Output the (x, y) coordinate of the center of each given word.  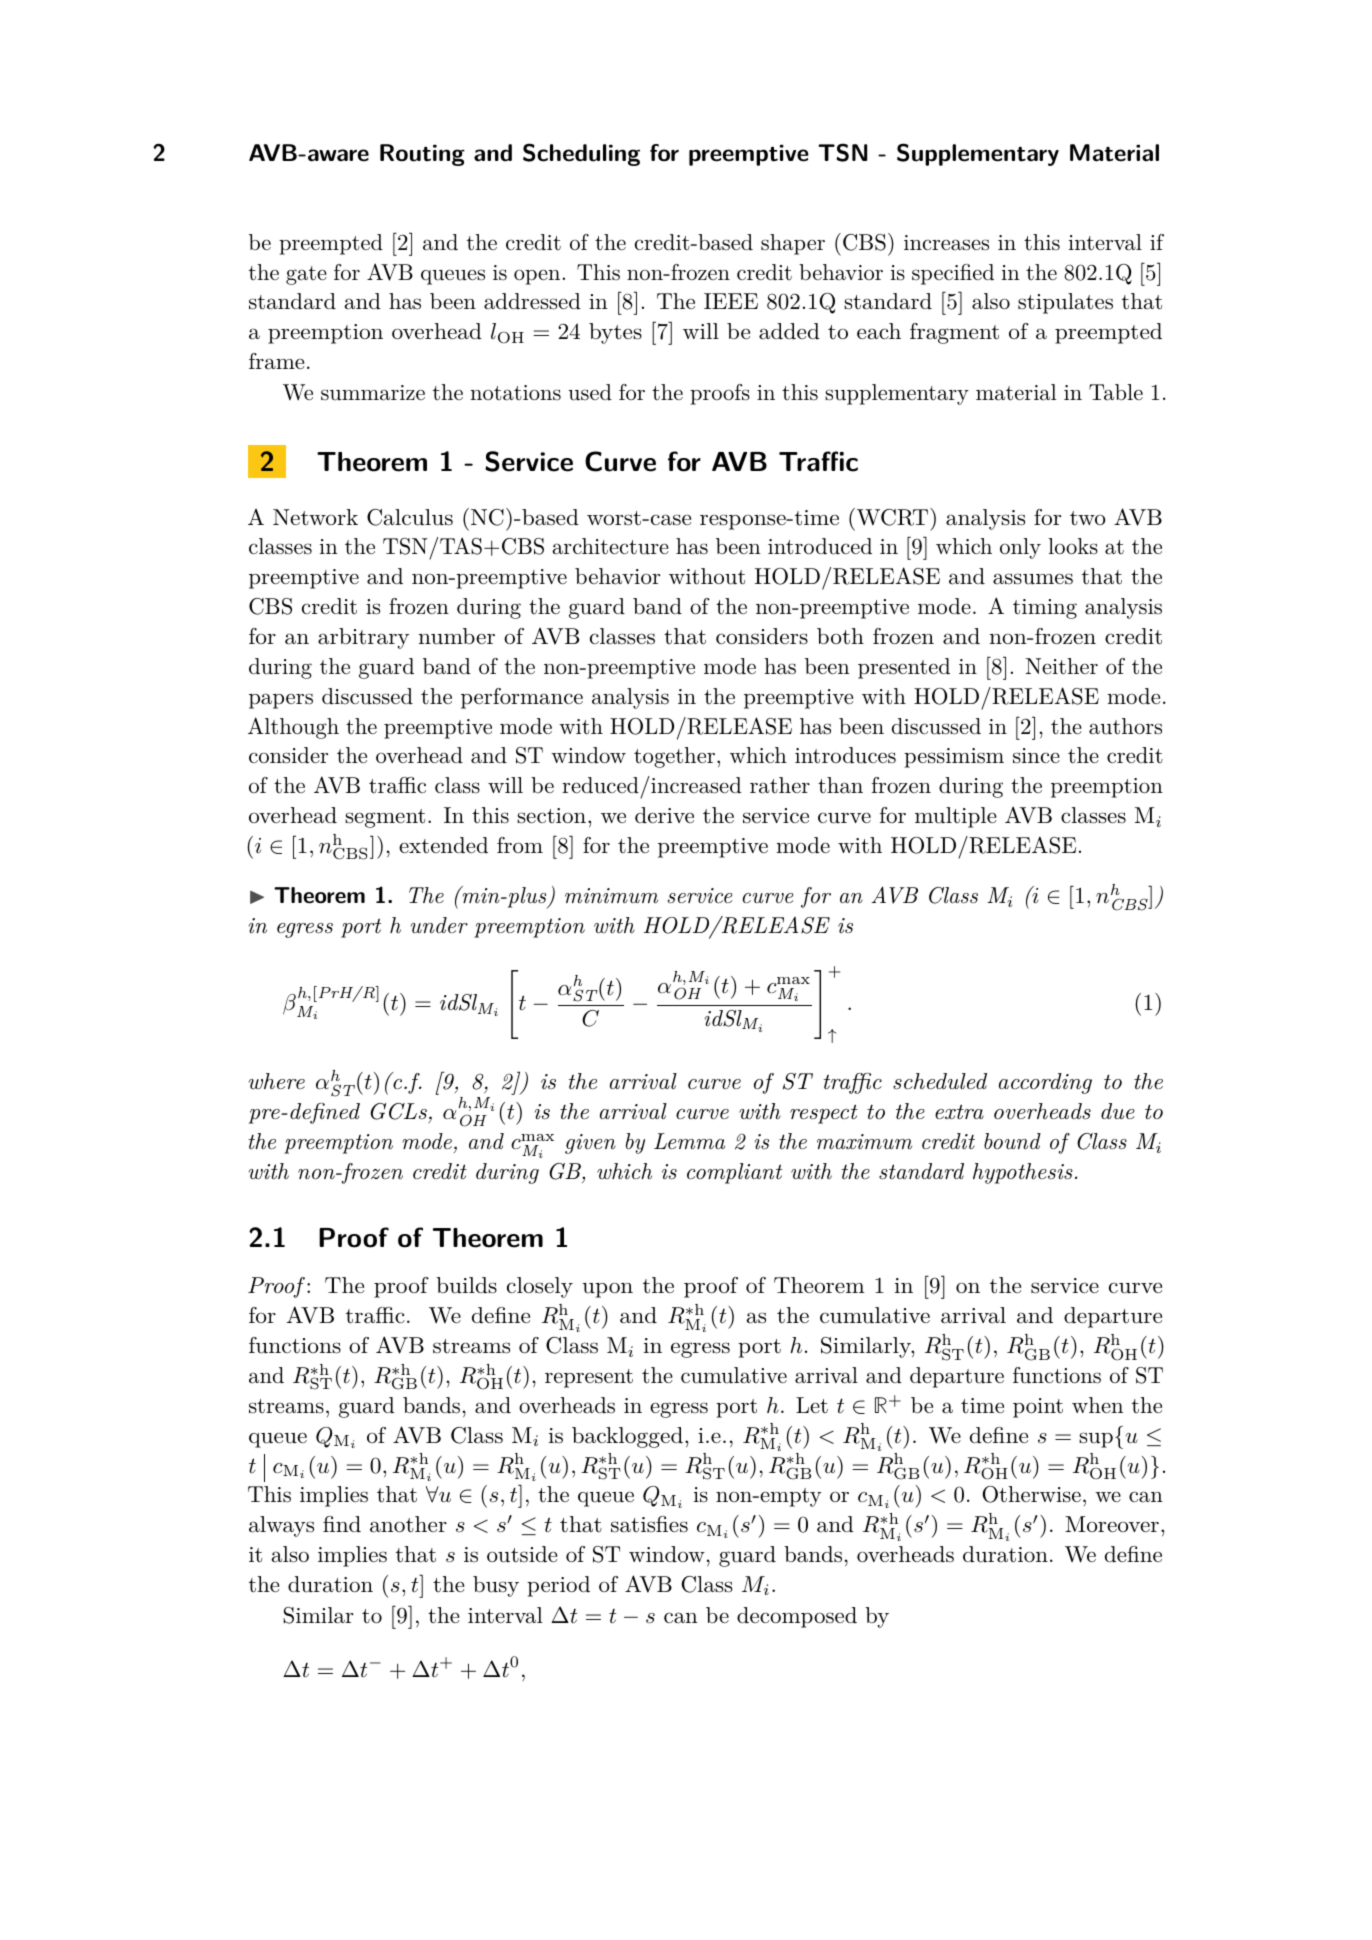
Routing (422, 155)
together (674, 757)
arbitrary (363, 638)
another (408, 1524)
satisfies (649, 1524)
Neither (1062, 666)
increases (946, 243)
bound (1012, 1141)
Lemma (689, 1141)
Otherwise (1031, 1494)
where (277, 1081)
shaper (793, 244)
